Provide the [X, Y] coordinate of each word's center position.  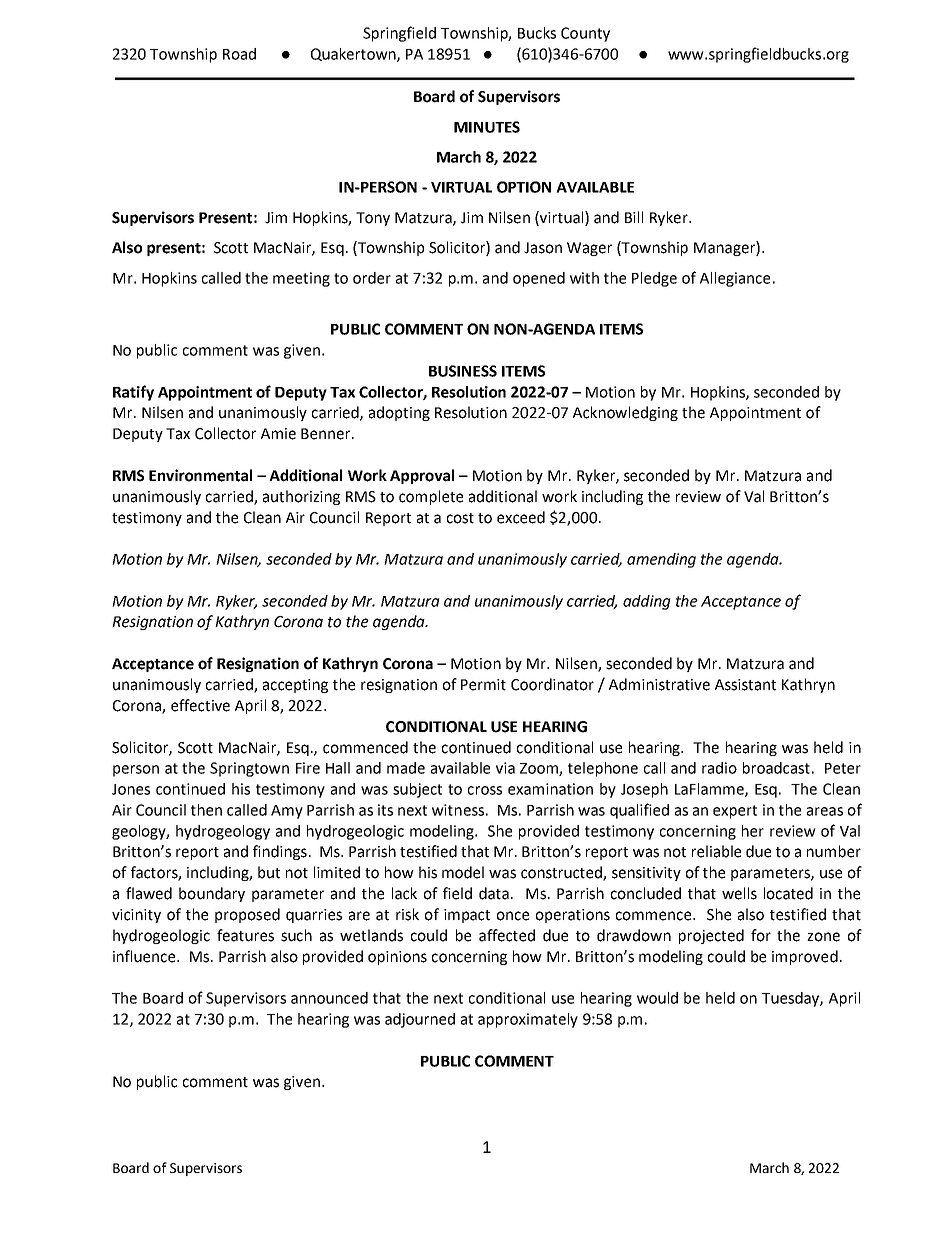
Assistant [745, 685]
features [245, 935]
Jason [543, 248]
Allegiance [735, 279]
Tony [373, 219]
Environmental [200, 475]
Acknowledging [625, 413]
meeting [301, 279]
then [206, 810]
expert [735, 812]
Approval [422, 476]
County [585, 34]
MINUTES [487, 127]
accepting [295, 686]
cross [485, 790]
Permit [483, 685]
